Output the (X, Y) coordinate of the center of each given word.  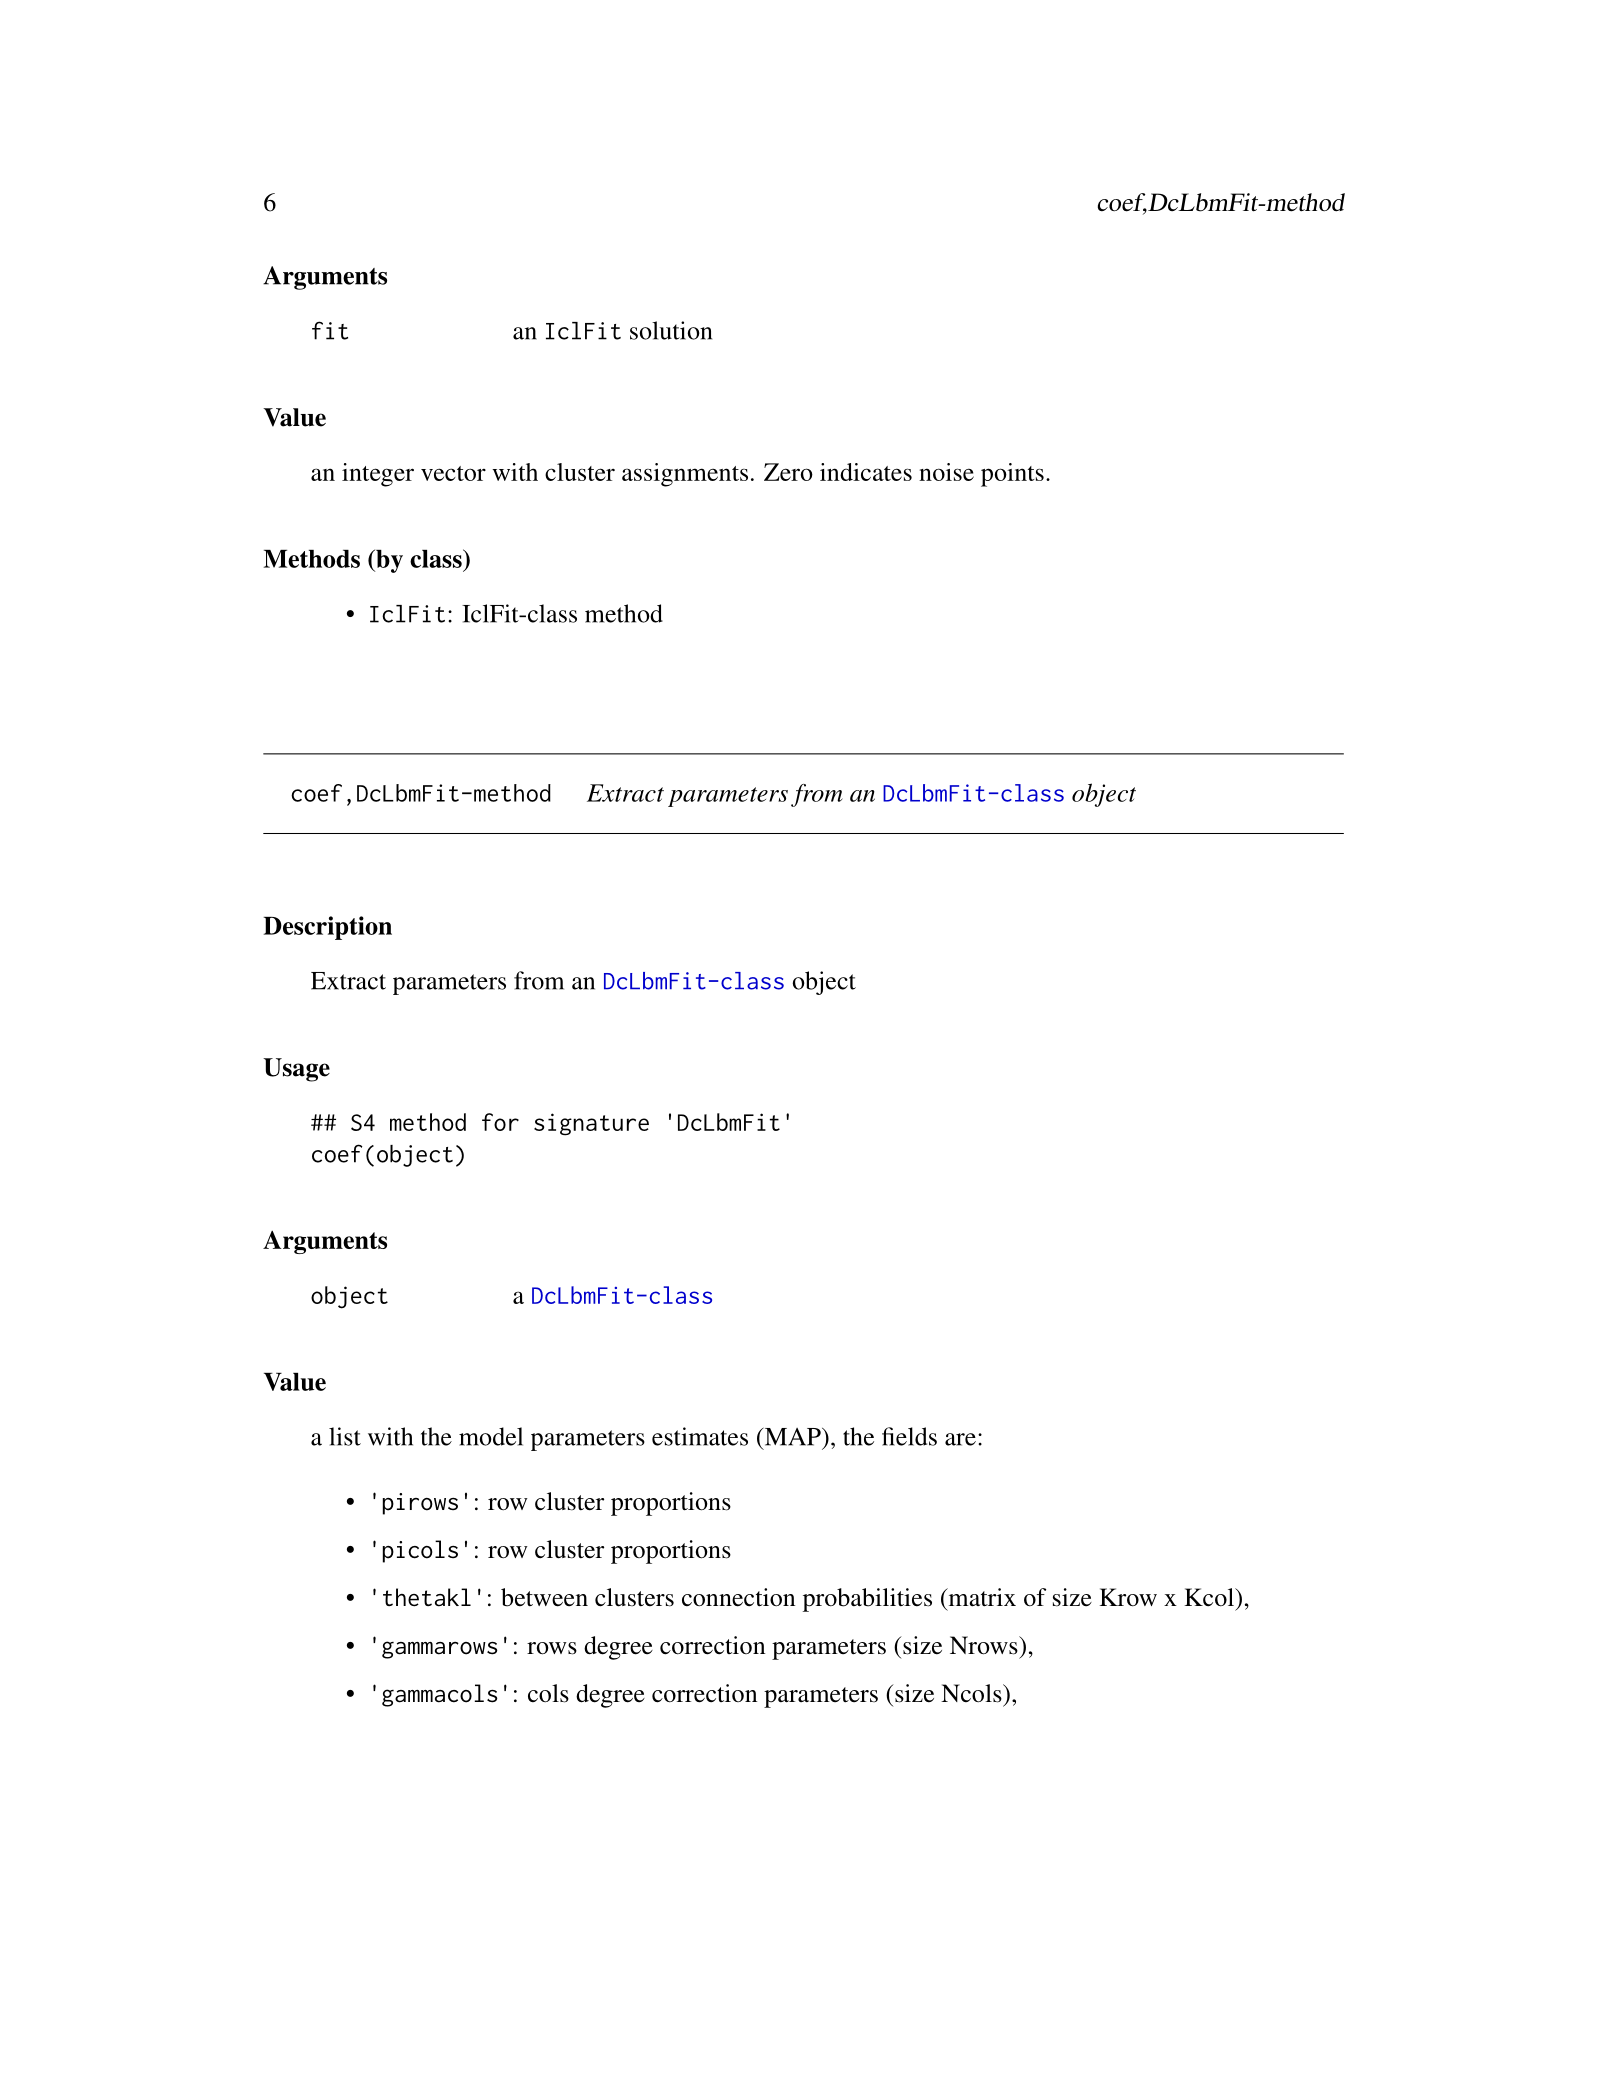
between (544, 1597)
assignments (685, 475)
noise (946, 472)
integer (378, 475)
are (960, 1439)
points (1012, 475)
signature (591, 1124)
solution (671, 330)
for (500, 1122)
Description (327, 928)
